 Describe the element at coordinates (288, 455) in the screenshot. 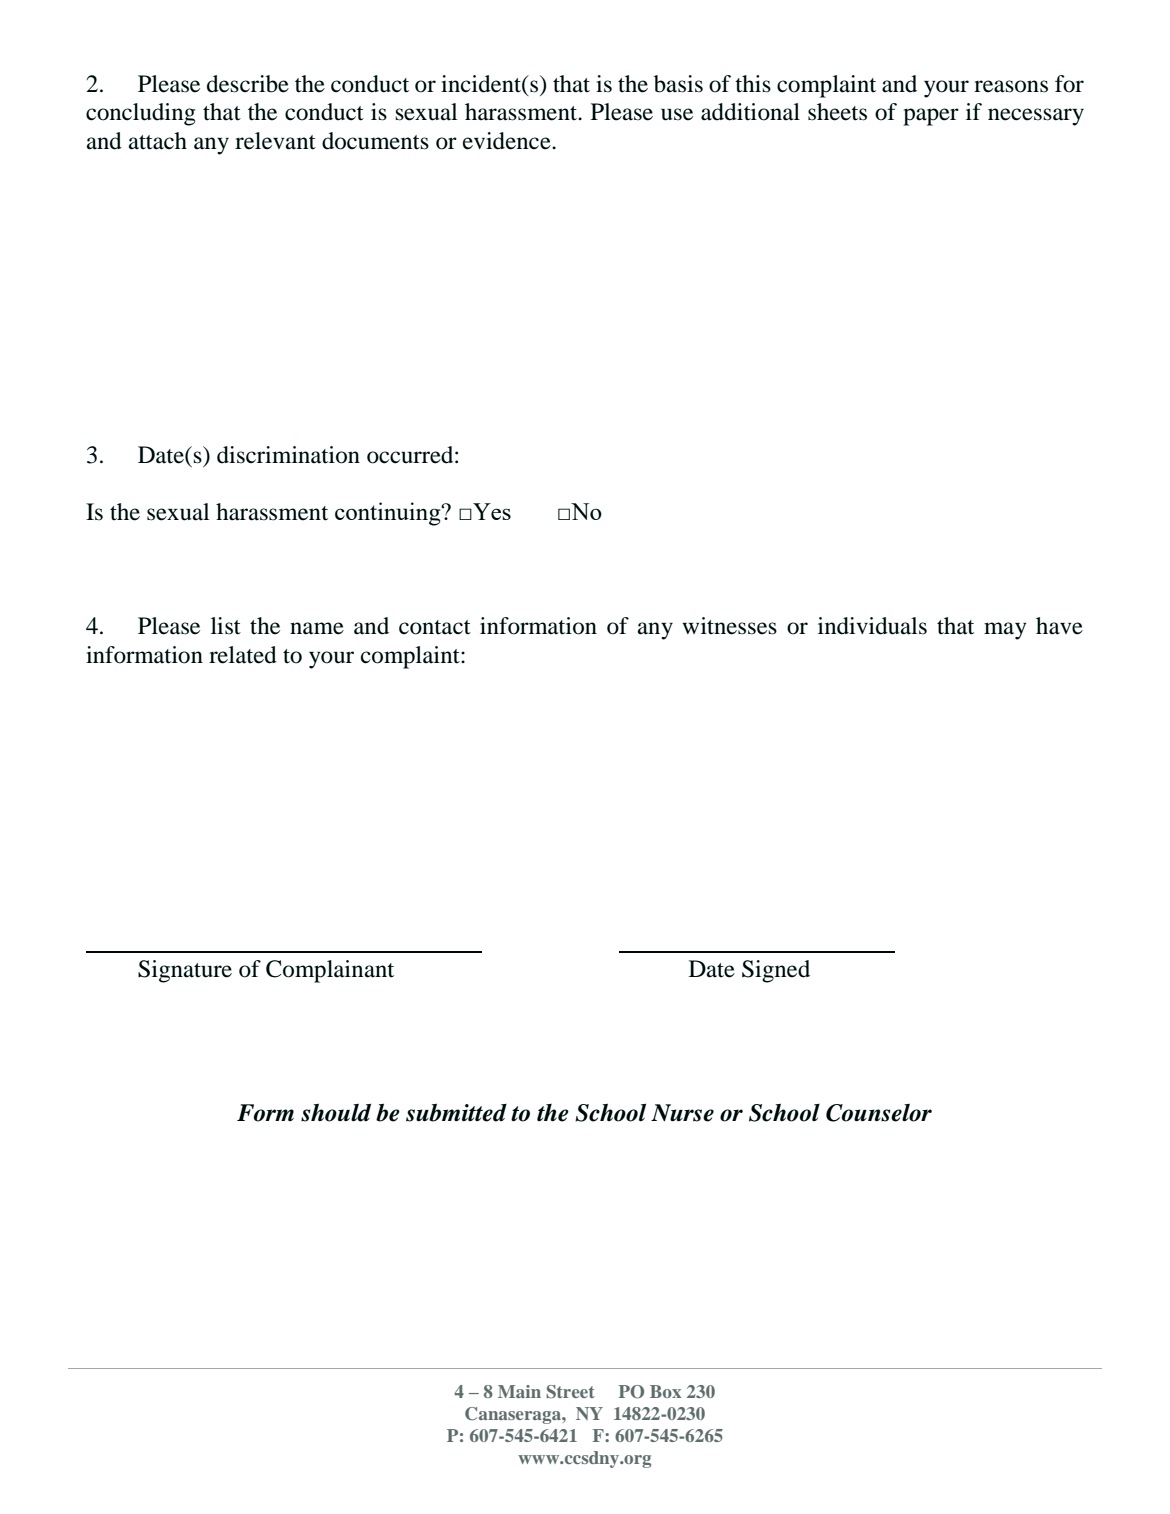

I see `discrimination` at that location.
